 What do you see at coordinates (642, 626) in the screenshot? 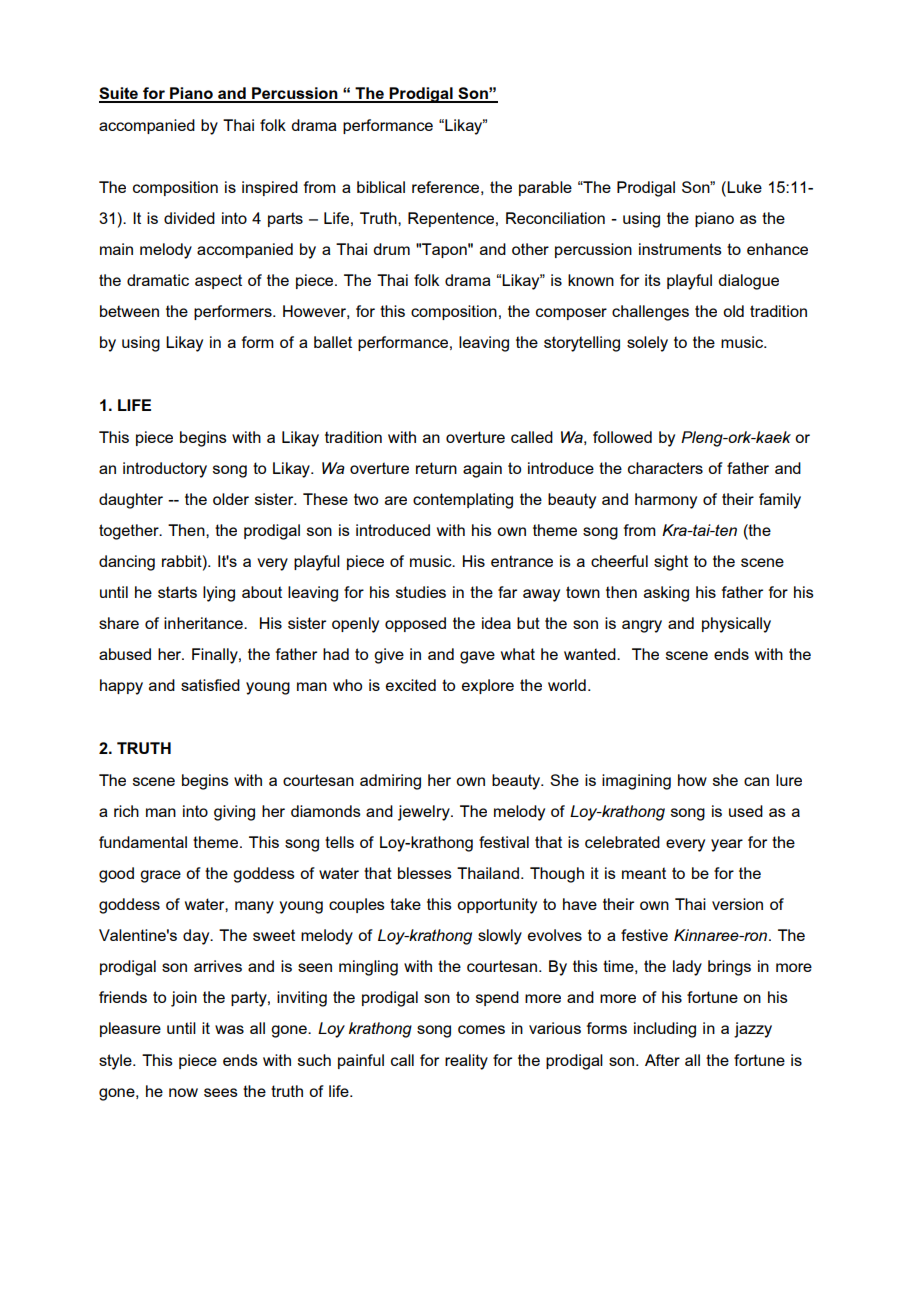
I see `angry` at bounding box center [642, 626].
